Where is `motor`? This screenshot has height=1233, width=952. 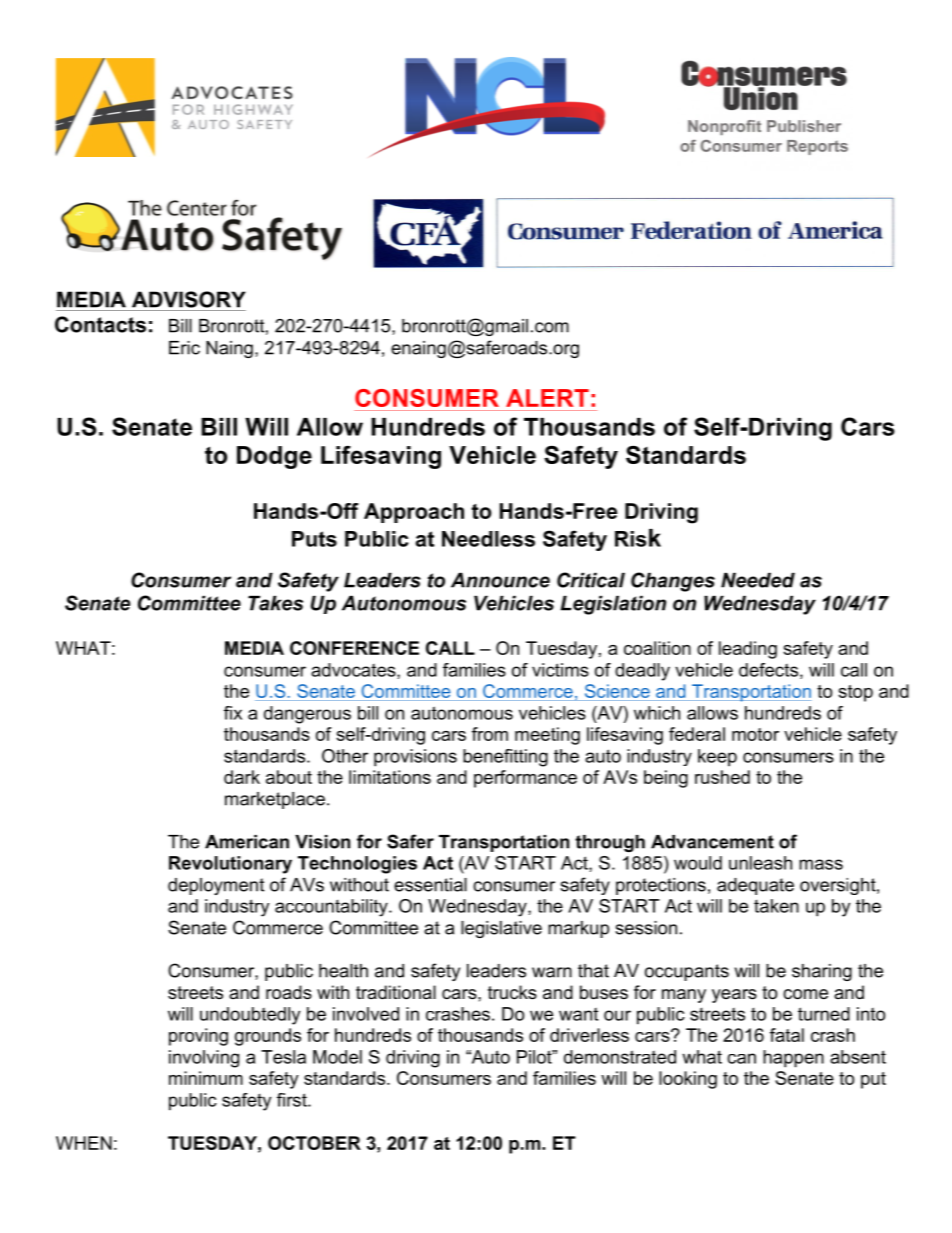
motor is located at coordinates (755, 734).
